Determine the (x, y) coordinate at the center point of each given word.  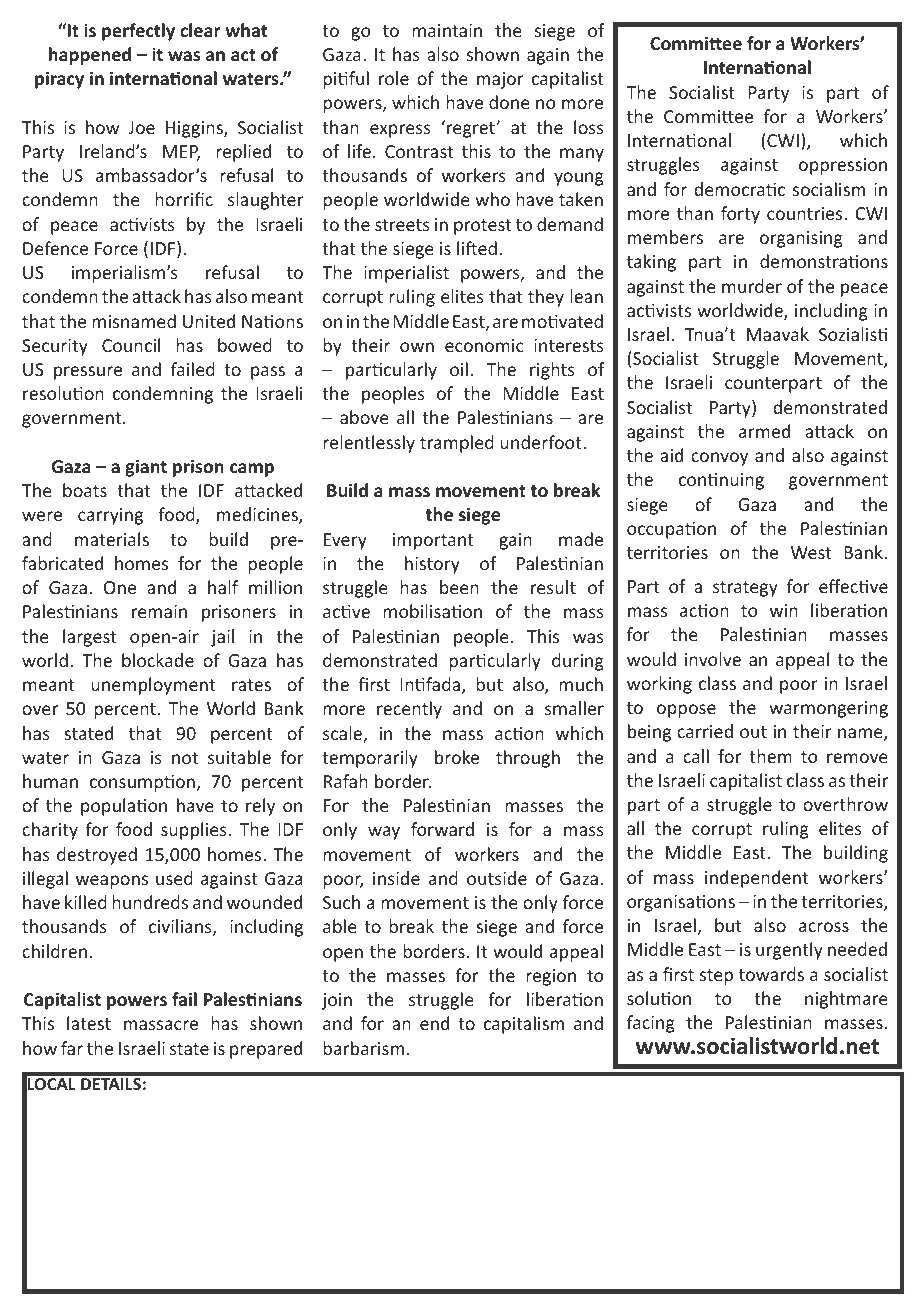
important (433, 541)
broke (457, 757)
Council (131, 345)
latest (89, 1023)
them (770, 756)
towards (771, 974)
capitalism (524, 1025)
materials (112, 539)
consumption (142, 783)
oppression (843, 166)
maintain (447, 30)
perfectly (138, 32)
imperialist (406, 274)
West (811, 552)
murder (752, 286)
